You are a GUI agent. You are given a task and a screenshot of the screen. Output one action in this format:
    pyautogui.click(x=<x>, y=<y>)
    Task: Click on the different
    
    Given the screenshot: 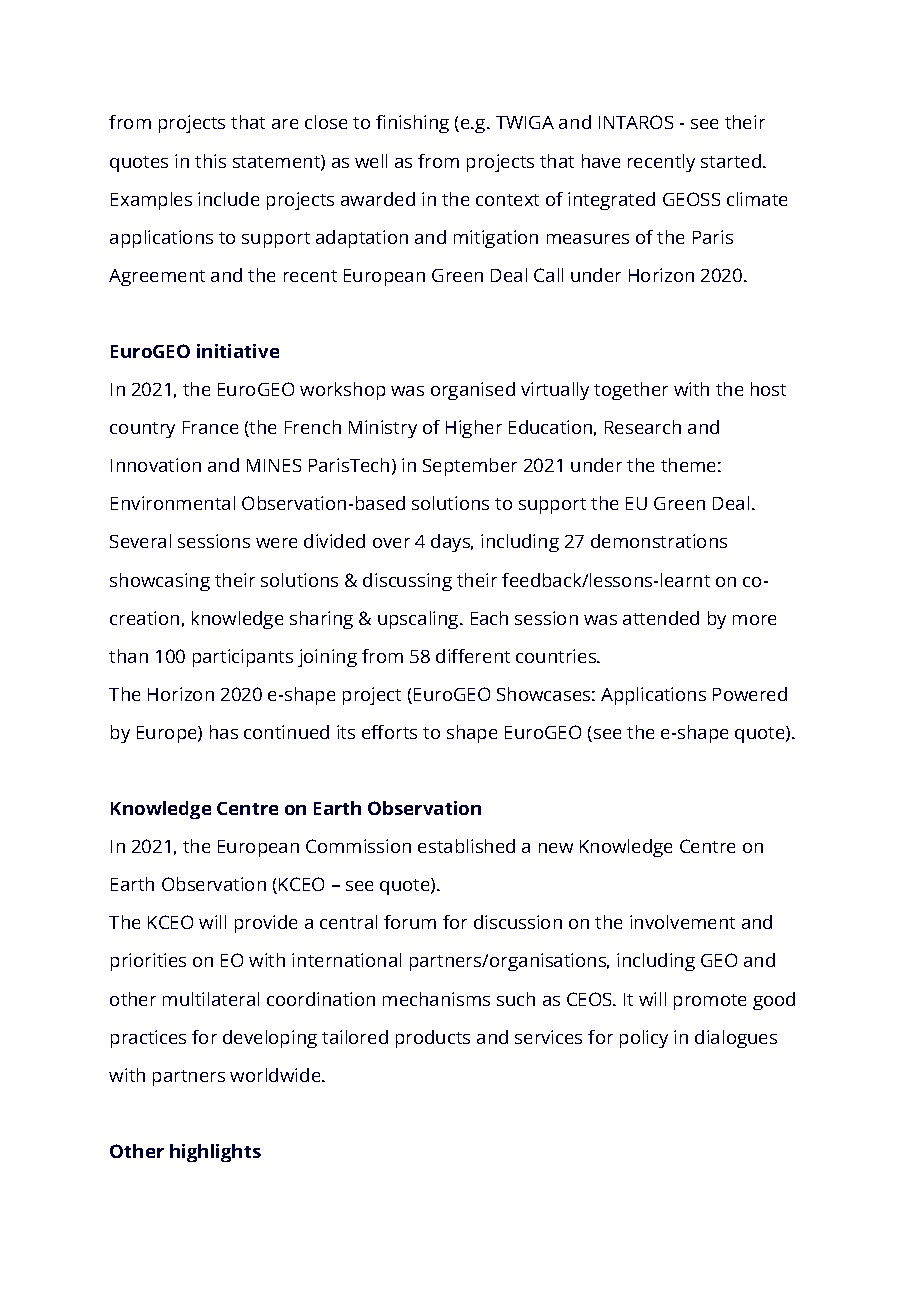 What is the action you would take?
    pyautogui.click(x=473, y=656)
